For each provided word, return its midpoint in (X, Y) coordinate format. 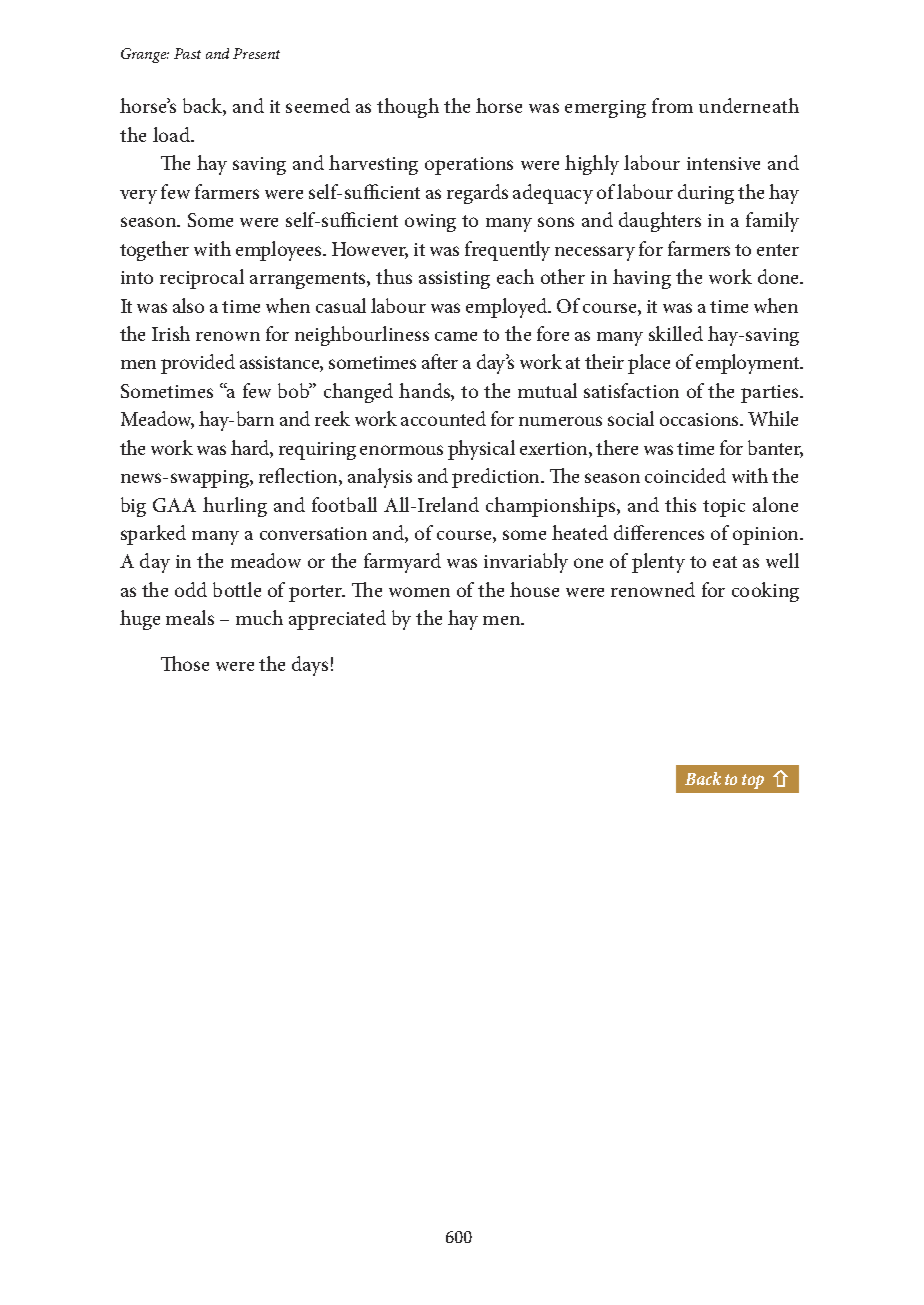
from (672, 105)
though (408, 108)
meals (190, 617)
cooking (765, 592)
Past (187, 53)
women (419, 592)
